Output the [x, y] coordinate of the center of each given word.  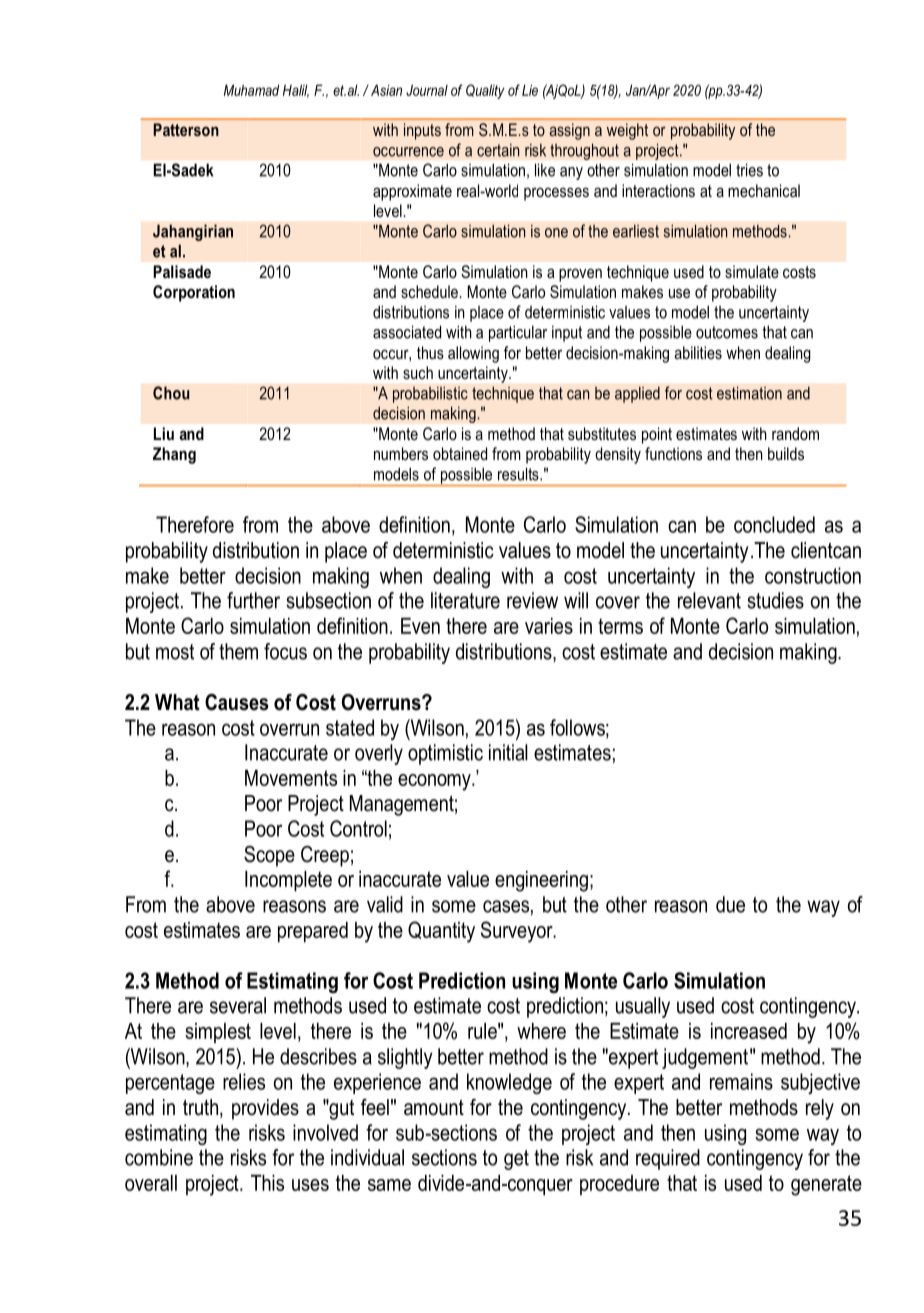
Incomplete [288, 881]
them [238, 651]
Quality [485, 91]
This [267, 1183]
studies [775, 600]
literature [465, 600]
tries [749, 170]
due [730, 904]
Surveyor [518, 932]
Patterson [186, 129]
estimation [749, 393]
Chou [171, 393]
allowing [473, 354]
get [516, 1160]
